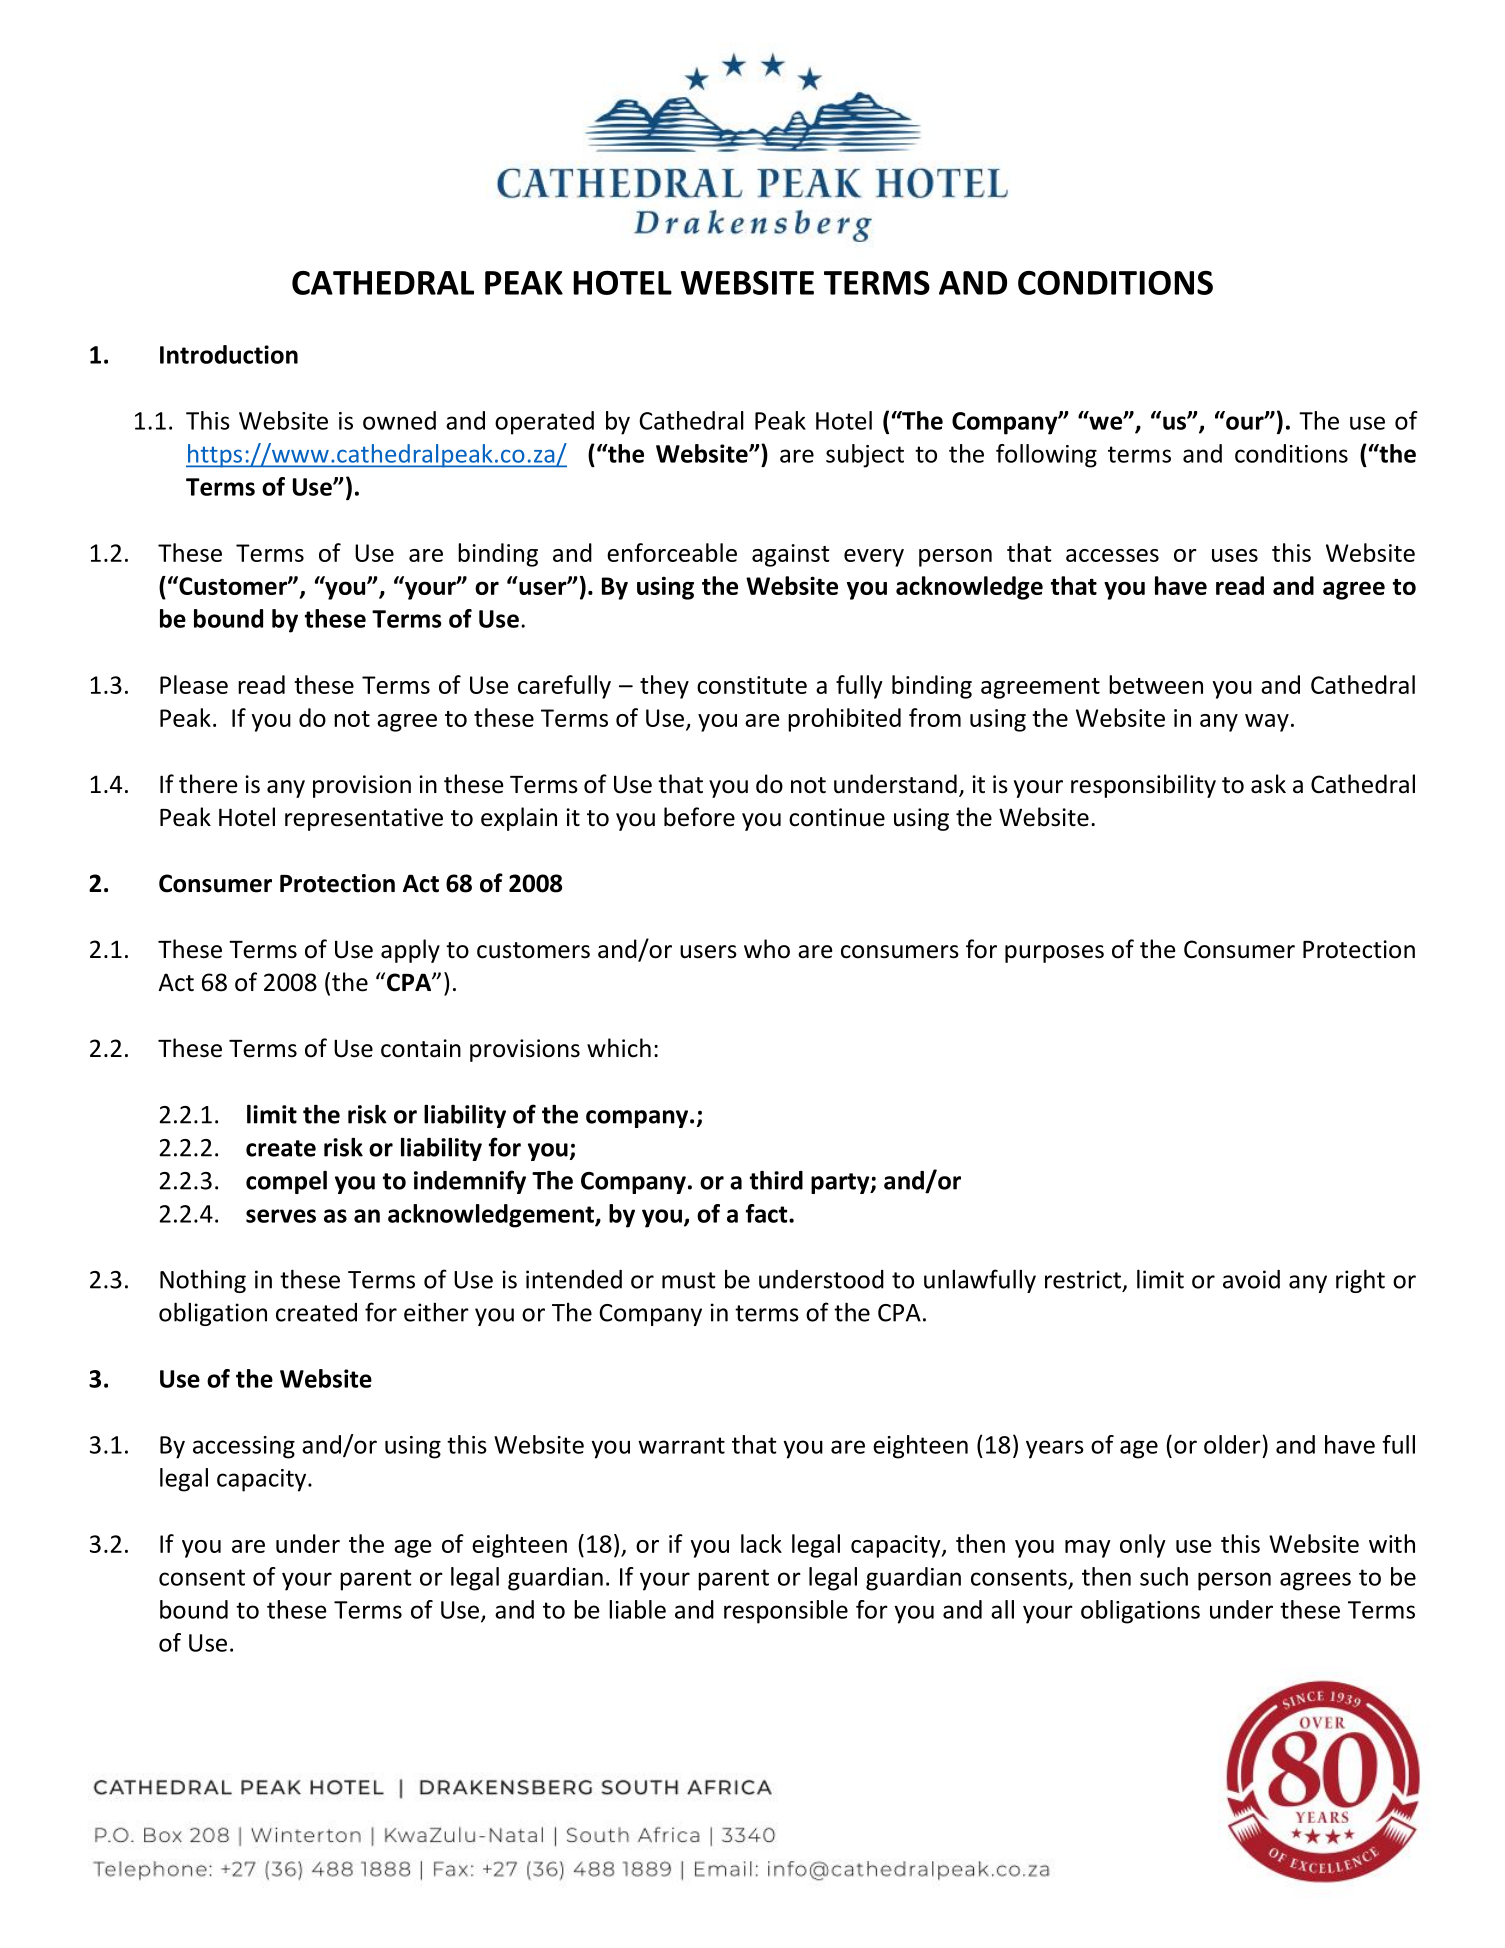  I want to click on such, so click(1164, 1576).
